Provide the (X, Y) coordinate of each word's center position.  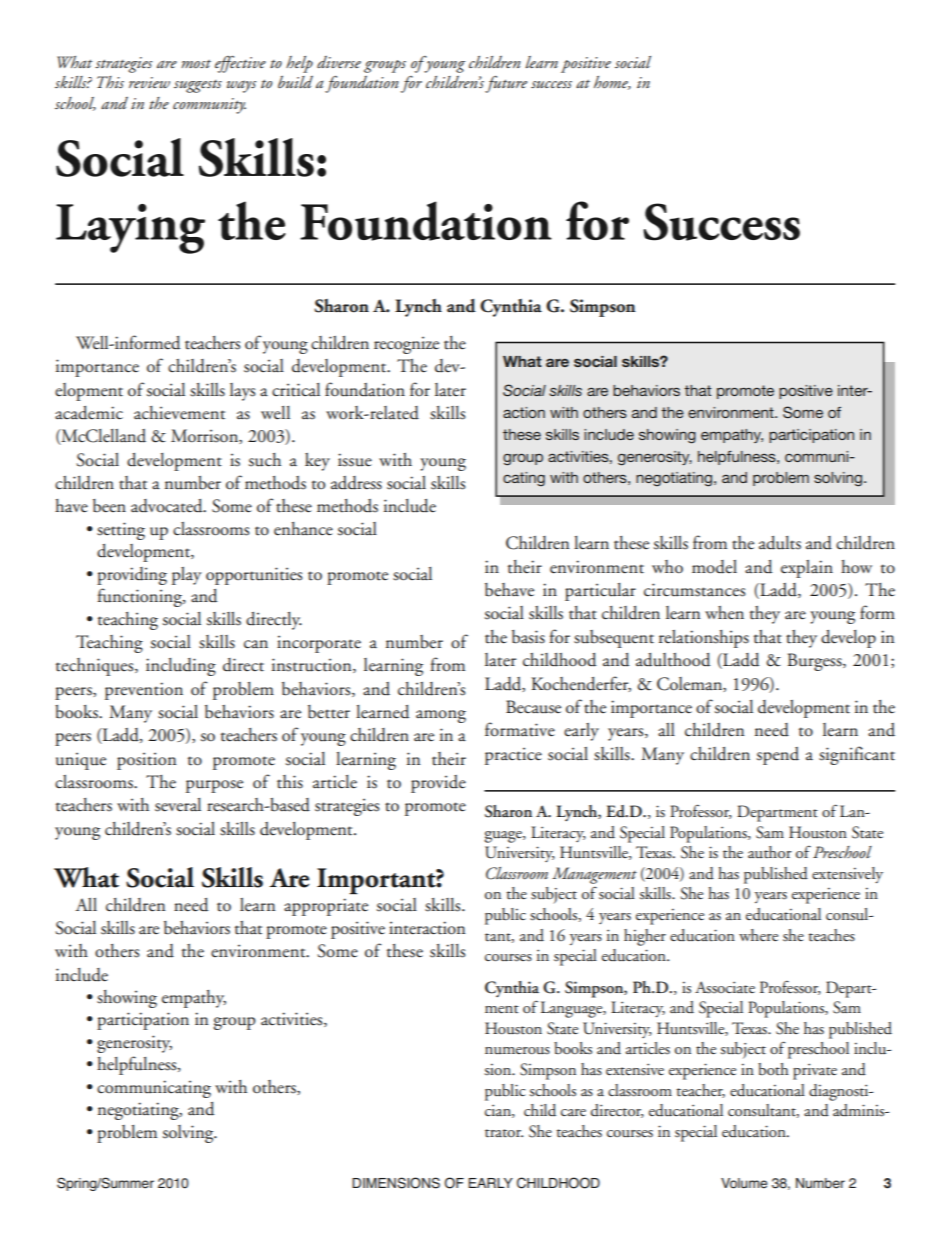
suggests (198, 86)
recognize (406, 345)
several (178, 805)
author (770, 852)
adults (780, 543)
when (724, 613)
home (612, 83)
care (573, 1112)
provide (438, 784)
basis (528, 637)
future (506, 84)
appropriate (326, 907)
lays (242, 392)
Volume (744, 1183)
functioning (141, 597)
